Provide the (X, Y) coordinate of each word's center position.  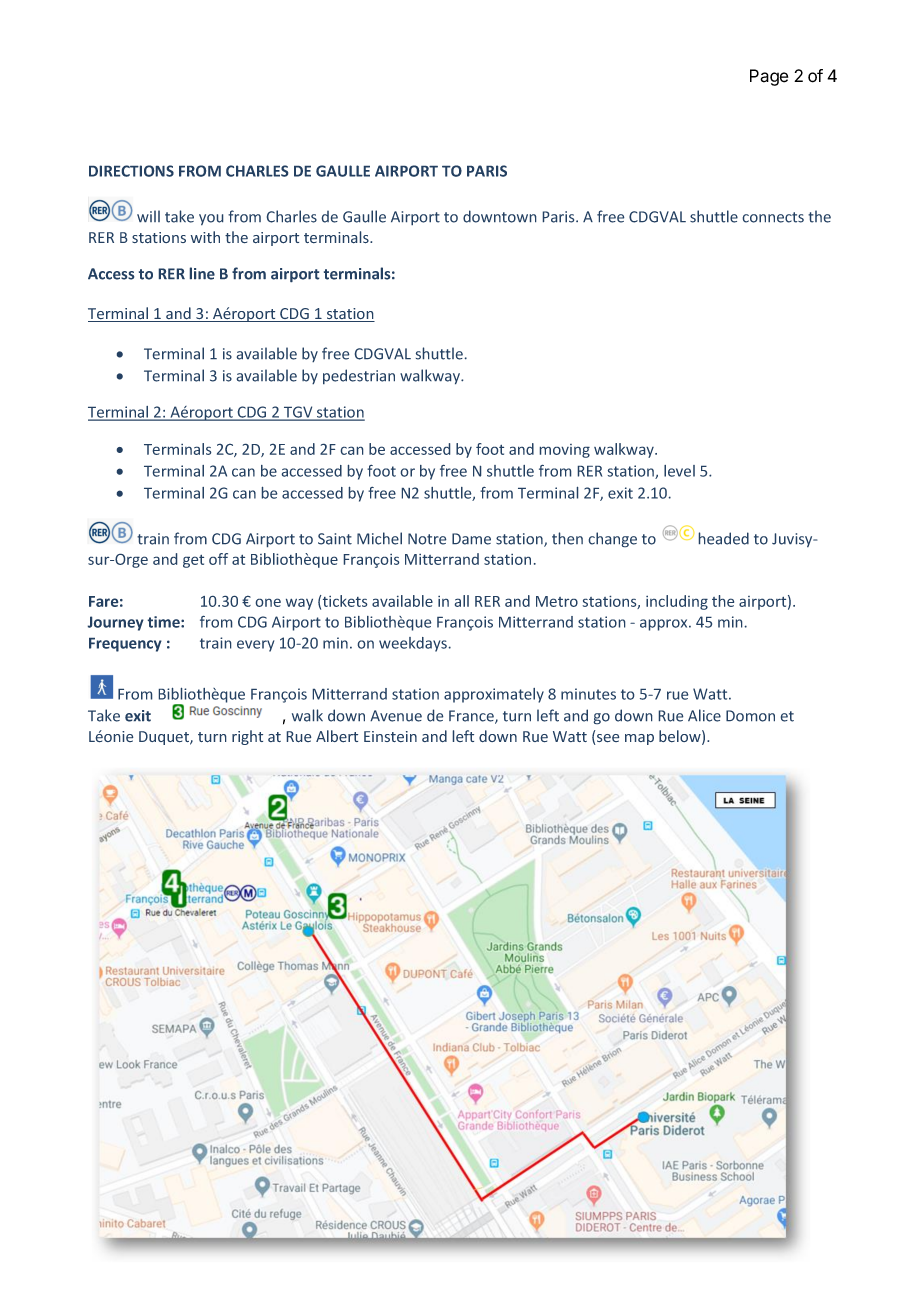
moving (565, 451)
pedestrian (359, 376)
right (247, 737)
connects (773, 217)
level (679, 471)
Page (769, 77)
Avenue (396, 716)
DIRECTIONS (131, 171)
